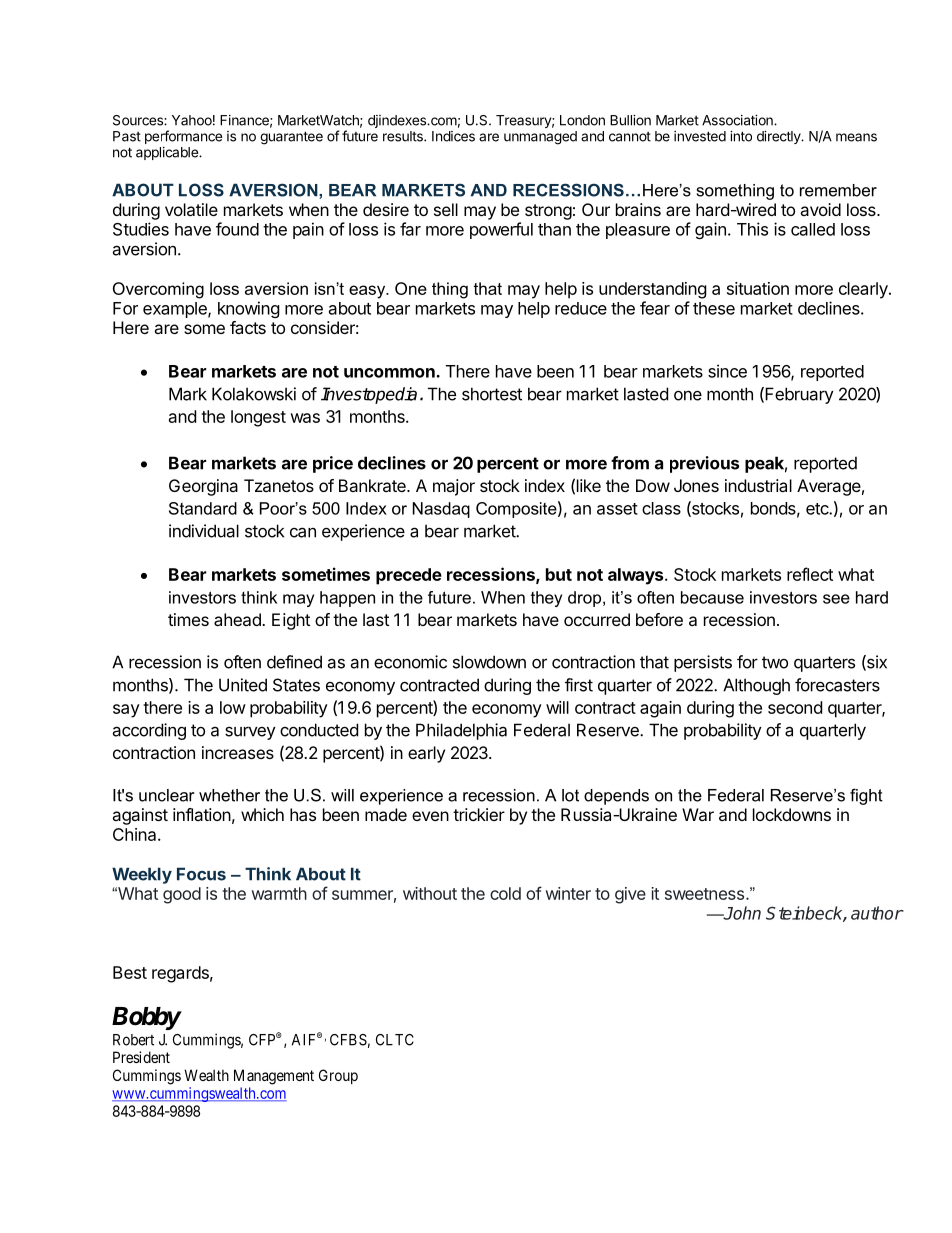 The width and height of the screenshot is (952, 1233). Describe the element at coordinates (492, 394) in the screenshot. I see `shortest` at that location.
